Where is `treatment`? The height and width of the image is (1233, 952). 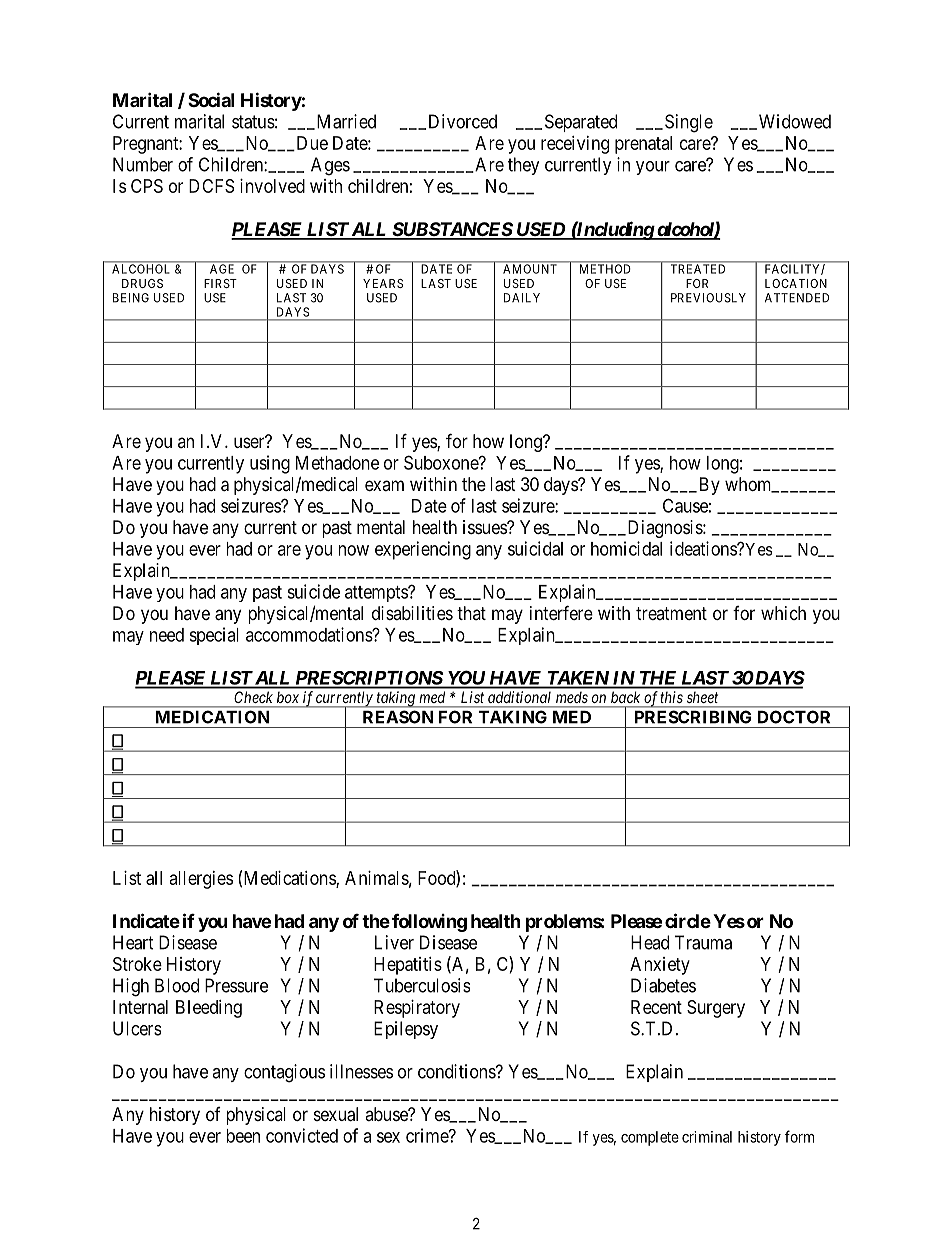 treatment is located at coordinates (671, 613).
